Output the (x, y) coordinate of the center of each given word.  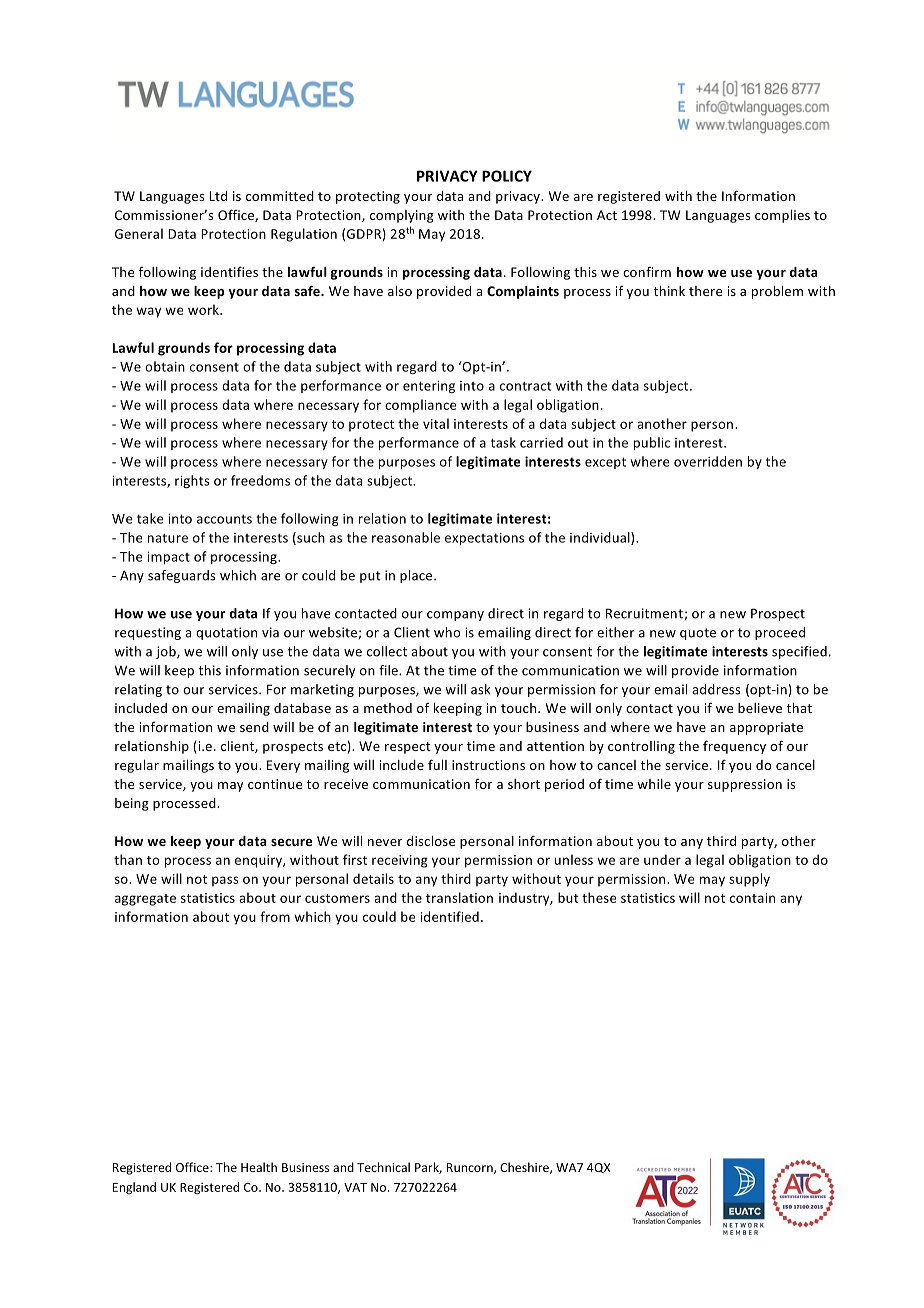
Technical (383, 1167)
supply (749, 880)
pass (225, 881)
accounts (224, 519)
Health (259, 1167)
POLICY (507, 176)
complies (782, 216)
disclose (431, 841)
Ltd (218, 196)
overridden (708, 461)
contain (752, 898)
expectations (484, 539)
